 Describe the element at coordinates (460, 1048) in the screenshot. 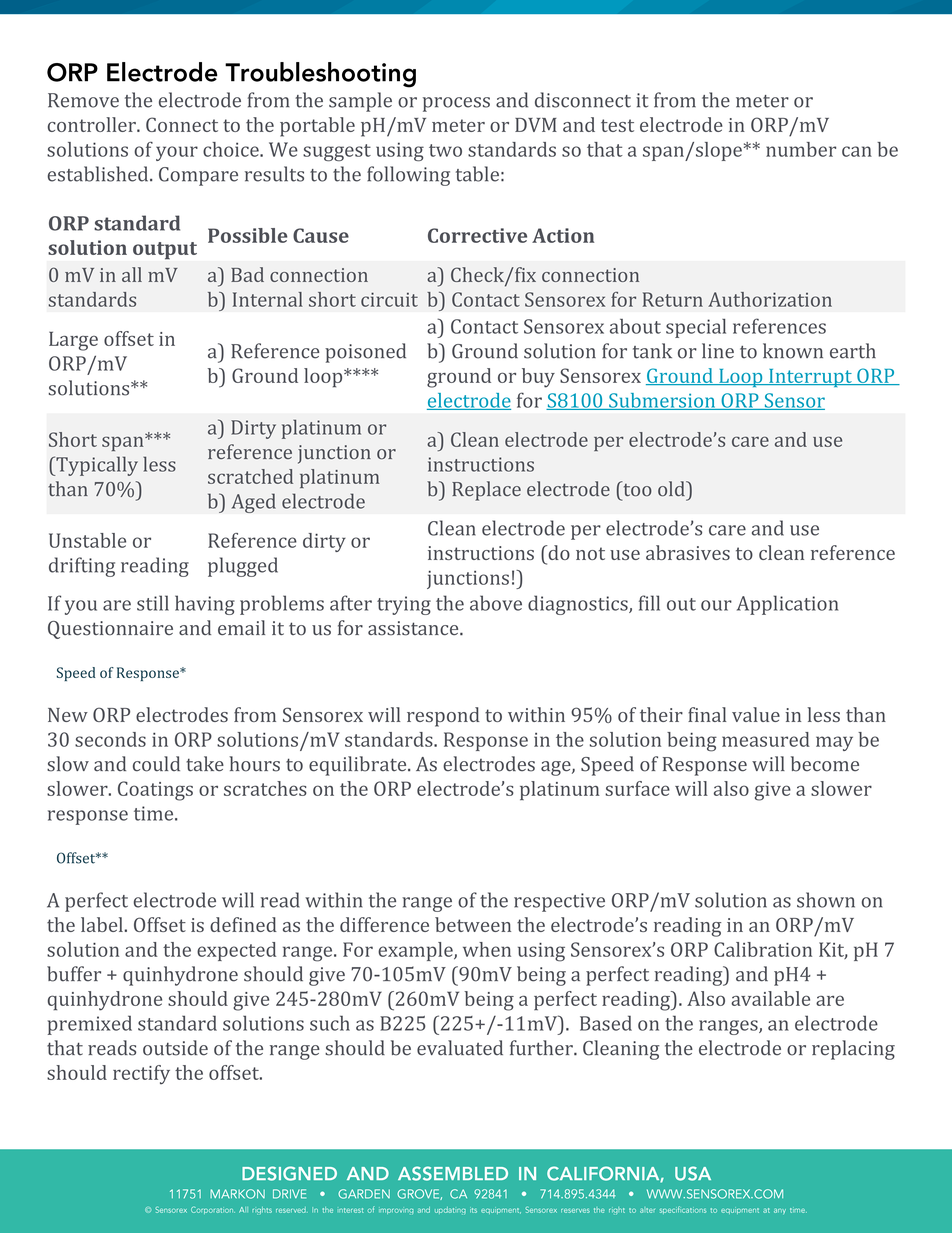

I see `evaluated` at that location.
